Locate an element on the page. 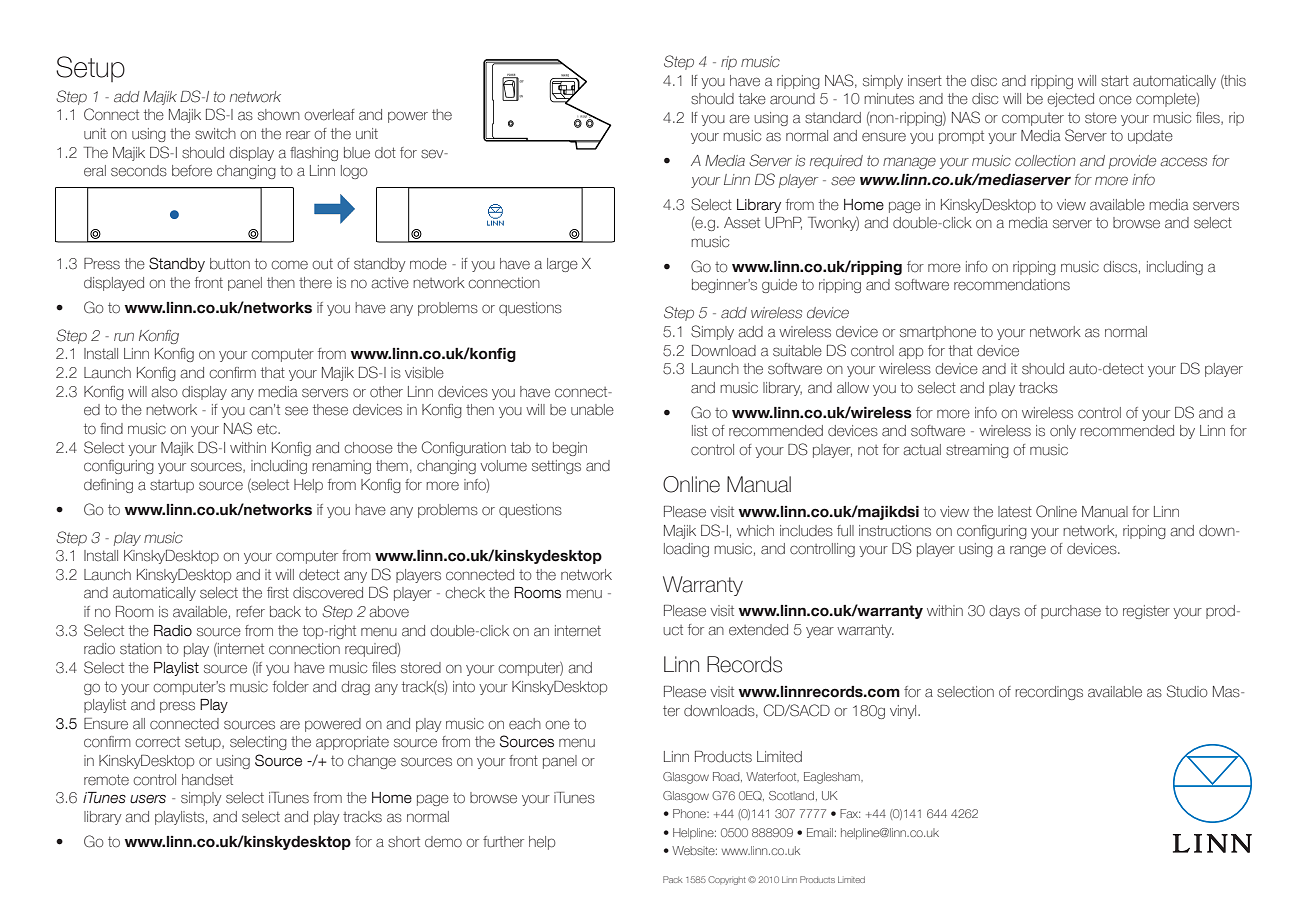 The width and height of the document is (1308, 924). renaming is located at coordinates (341, 467).
